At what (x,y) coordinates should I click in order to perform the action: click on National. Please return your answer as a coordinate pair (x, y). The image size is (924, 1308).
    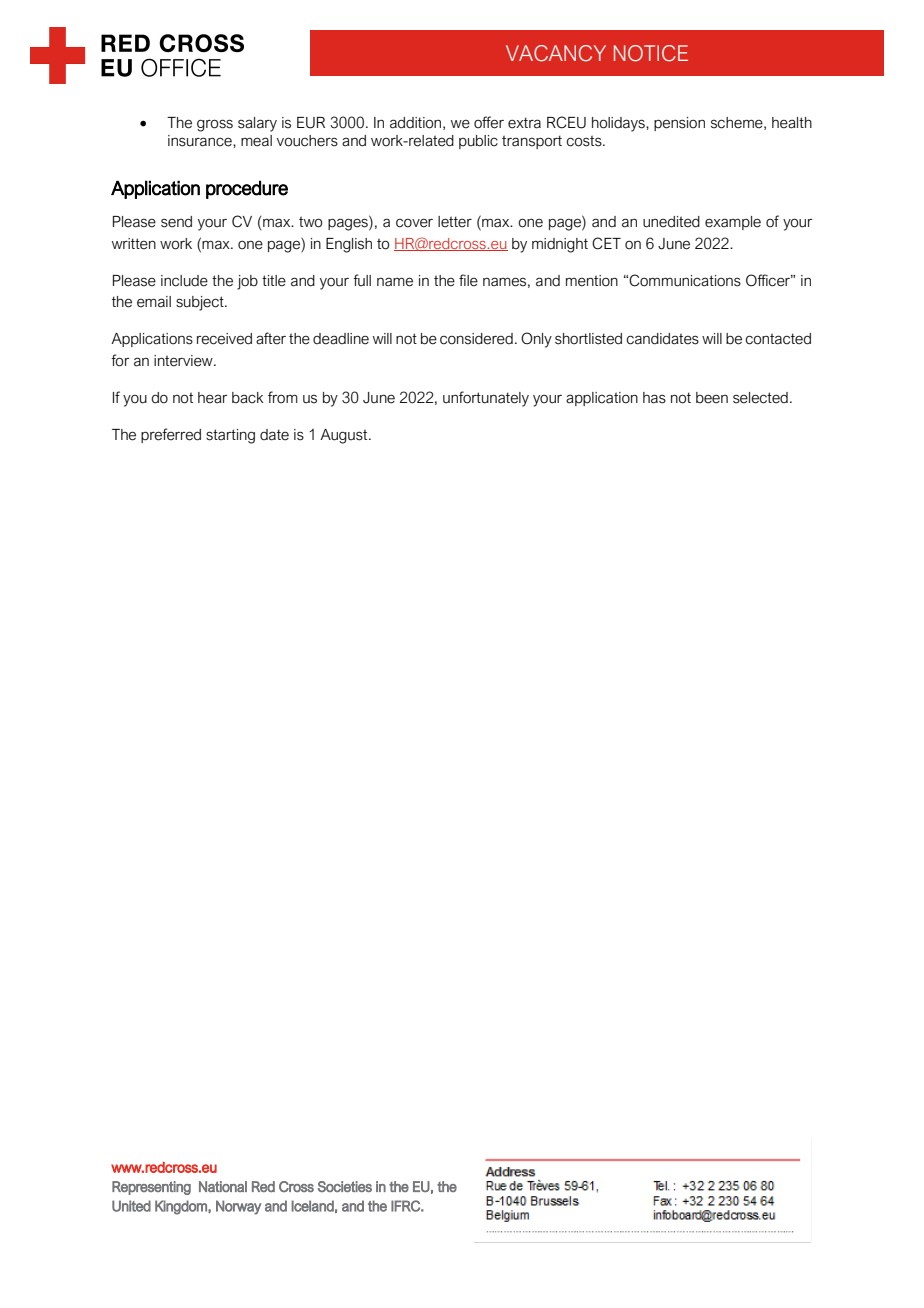
    Looking at the image, I should click on (223, 1186).
